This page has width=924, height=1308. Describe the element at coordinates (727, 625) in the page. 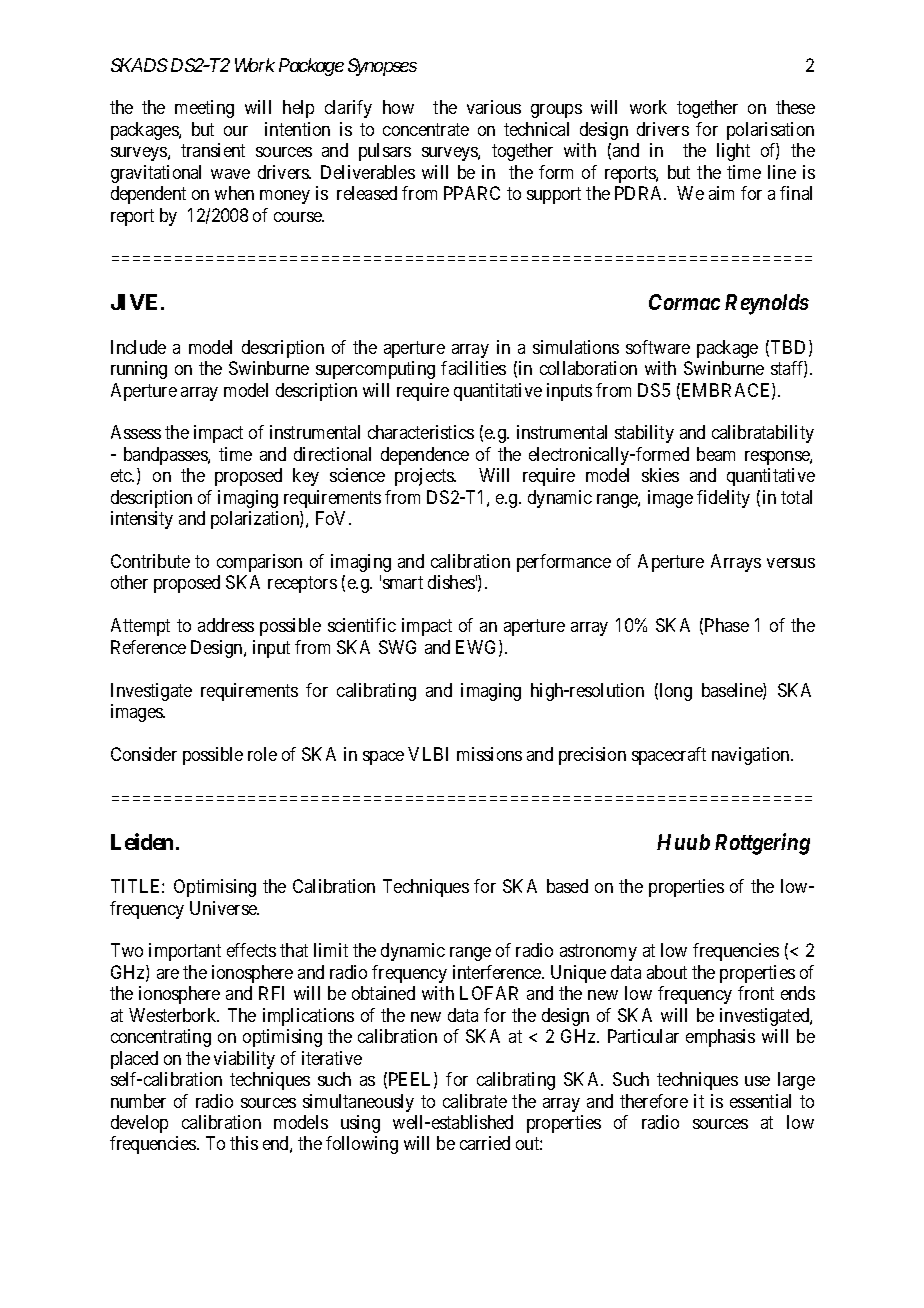

I see `Phase` at that location.
